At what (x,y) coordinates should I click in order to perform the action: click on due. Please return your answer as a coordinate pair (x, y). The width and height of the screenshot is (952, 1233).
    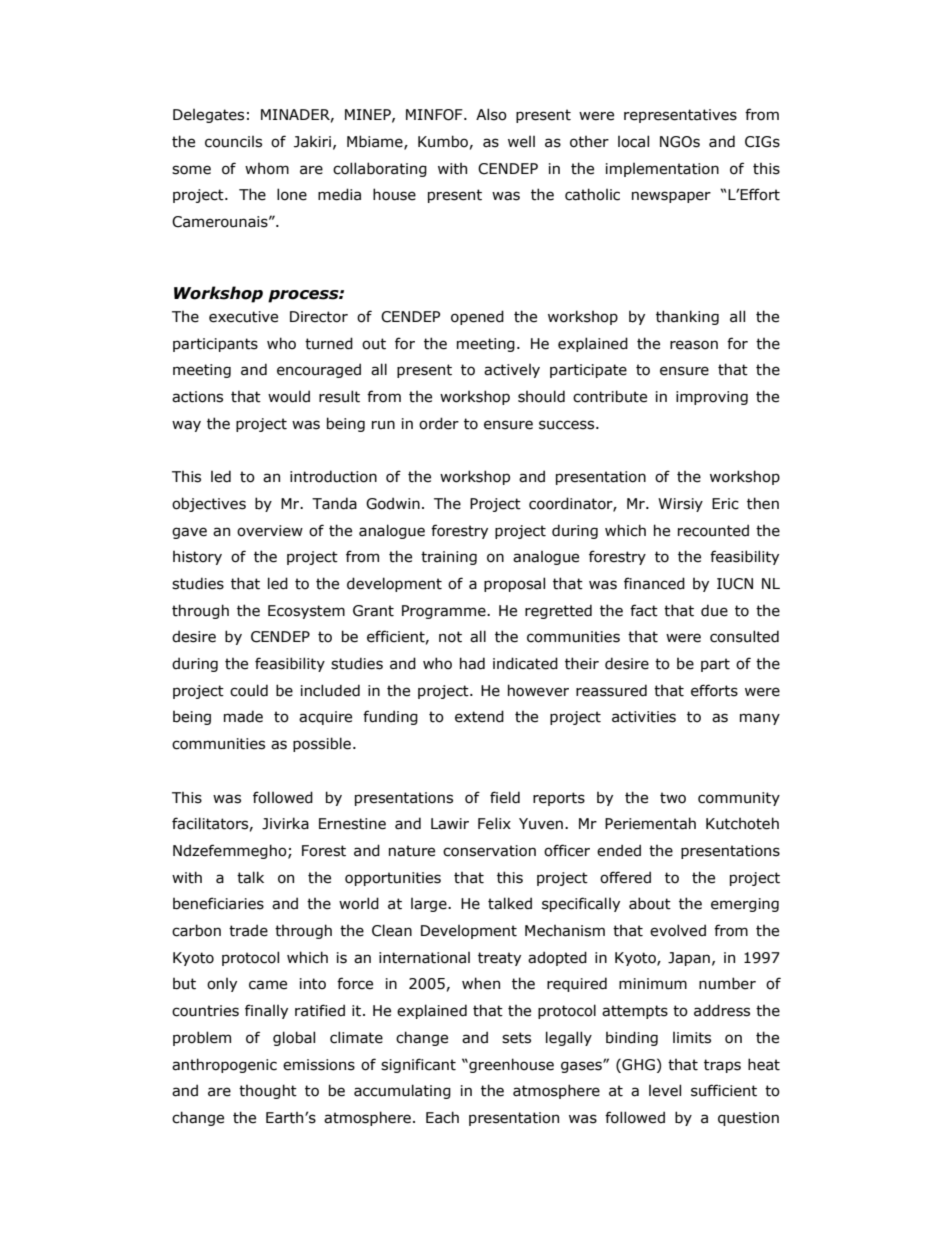
    Looking at the image, I should click on (714, 610).
